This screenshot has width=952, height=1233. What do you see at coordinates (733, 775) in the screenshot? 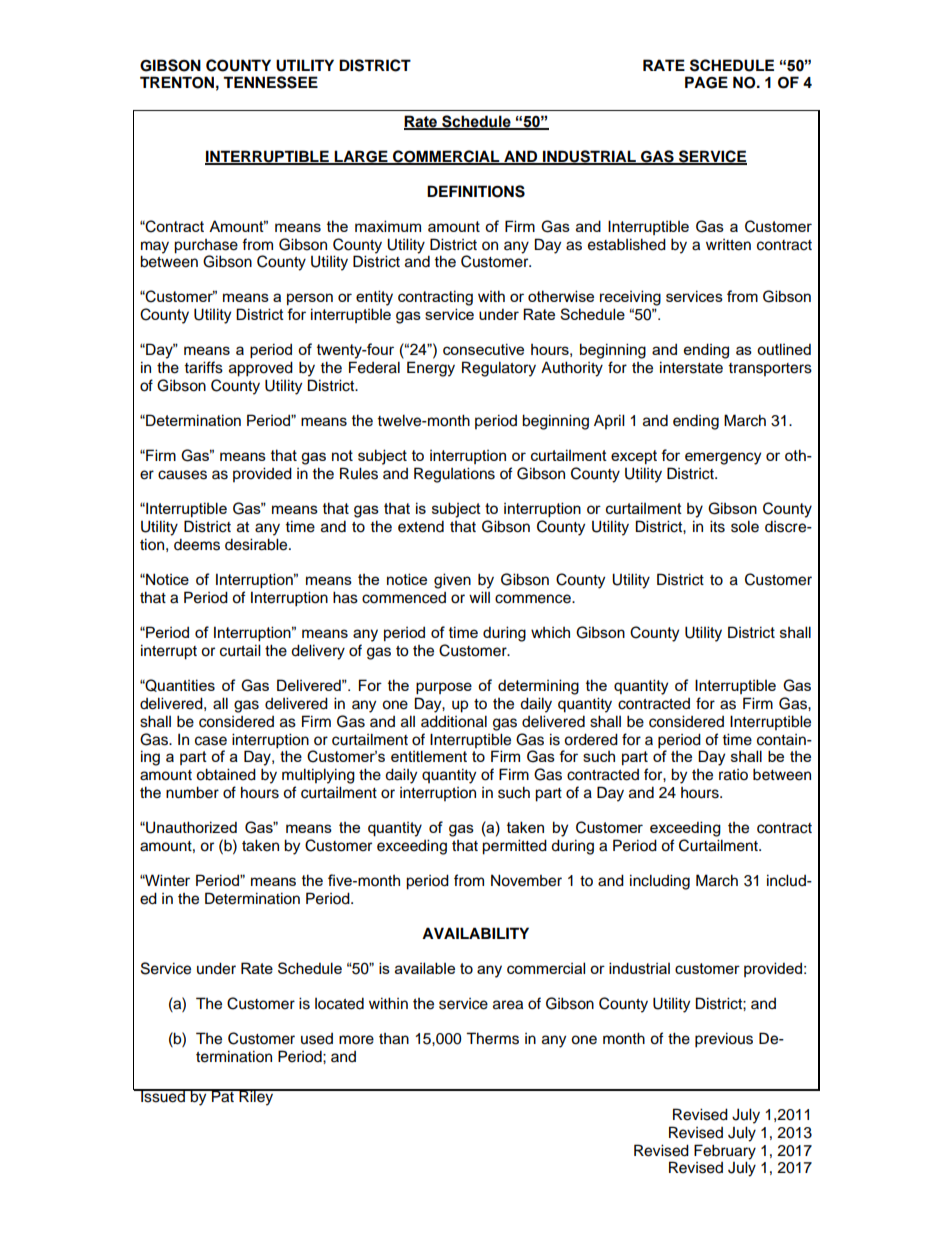
I see `ratio` at bounding box center [733, 775].
